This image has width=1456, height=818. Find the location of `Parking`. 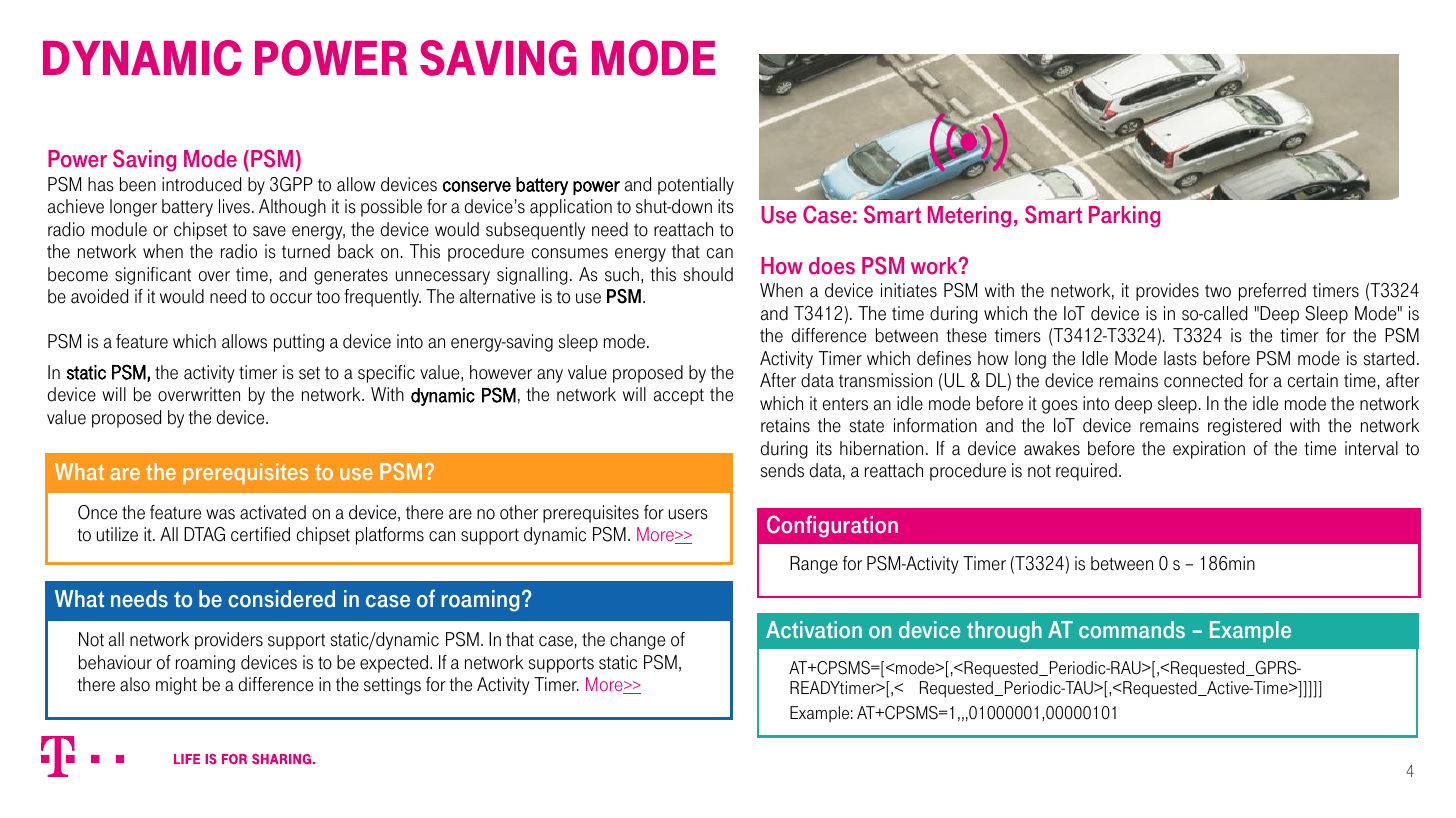

Parking is located at coordinates (1124, 217).
